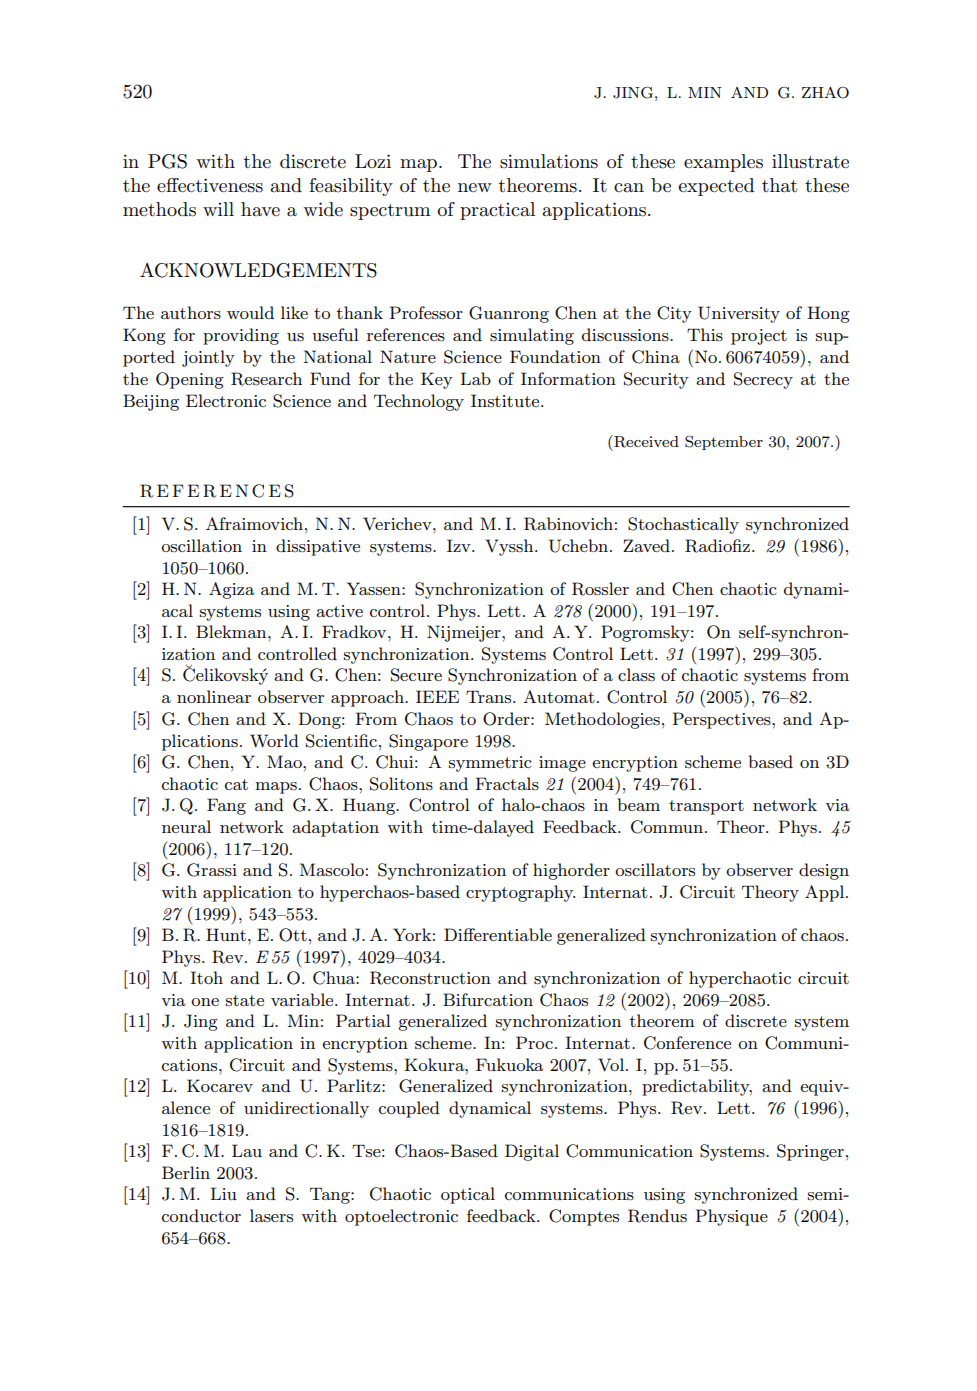 Image resolution: width=977 pixels, height=1391 pixels. What do you see at coordinates (507, 784) in the screenshot?
I see `Fractals` at bounding box center [507, 784].
